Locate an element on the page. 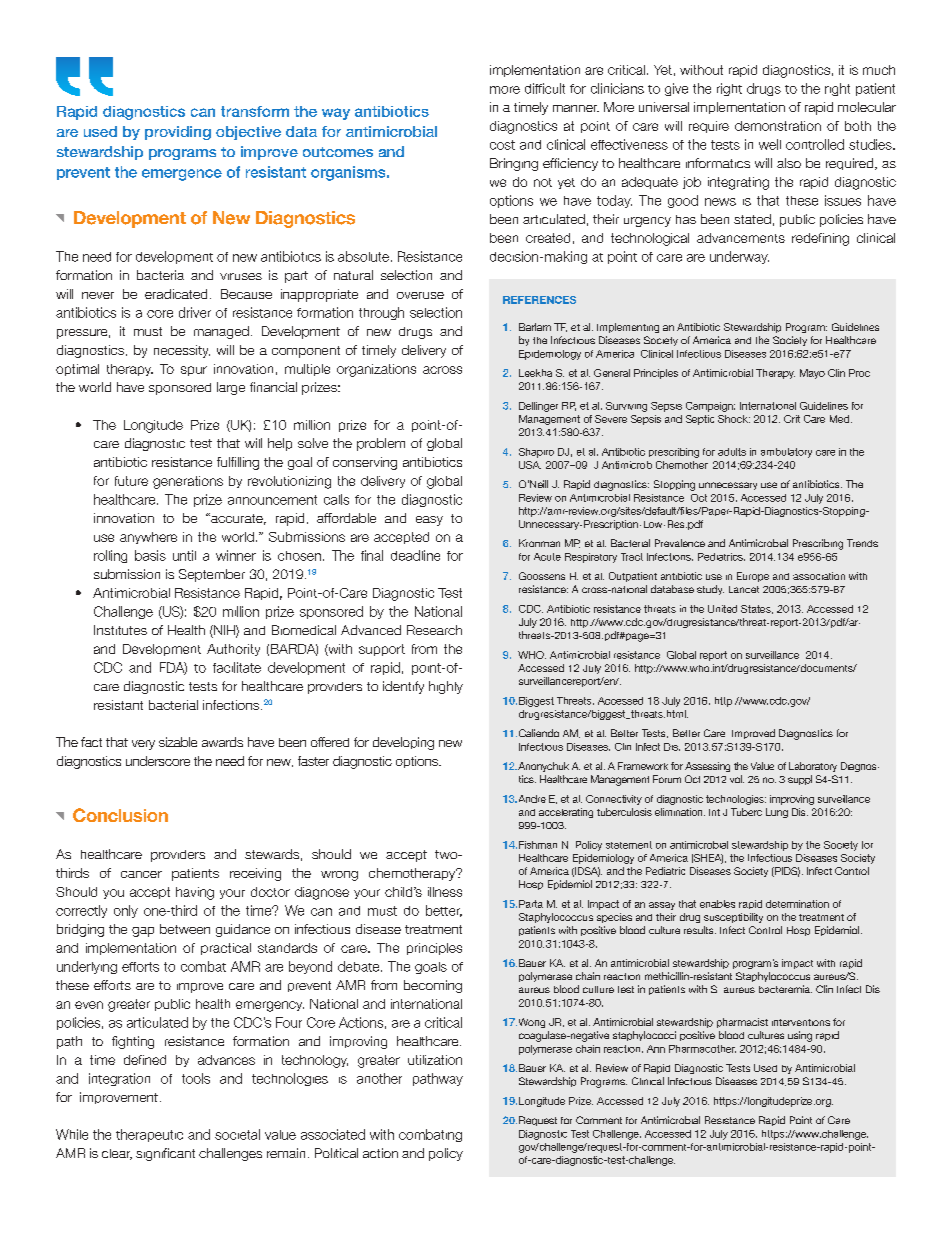  providing is located at coordinates (178, 133).
